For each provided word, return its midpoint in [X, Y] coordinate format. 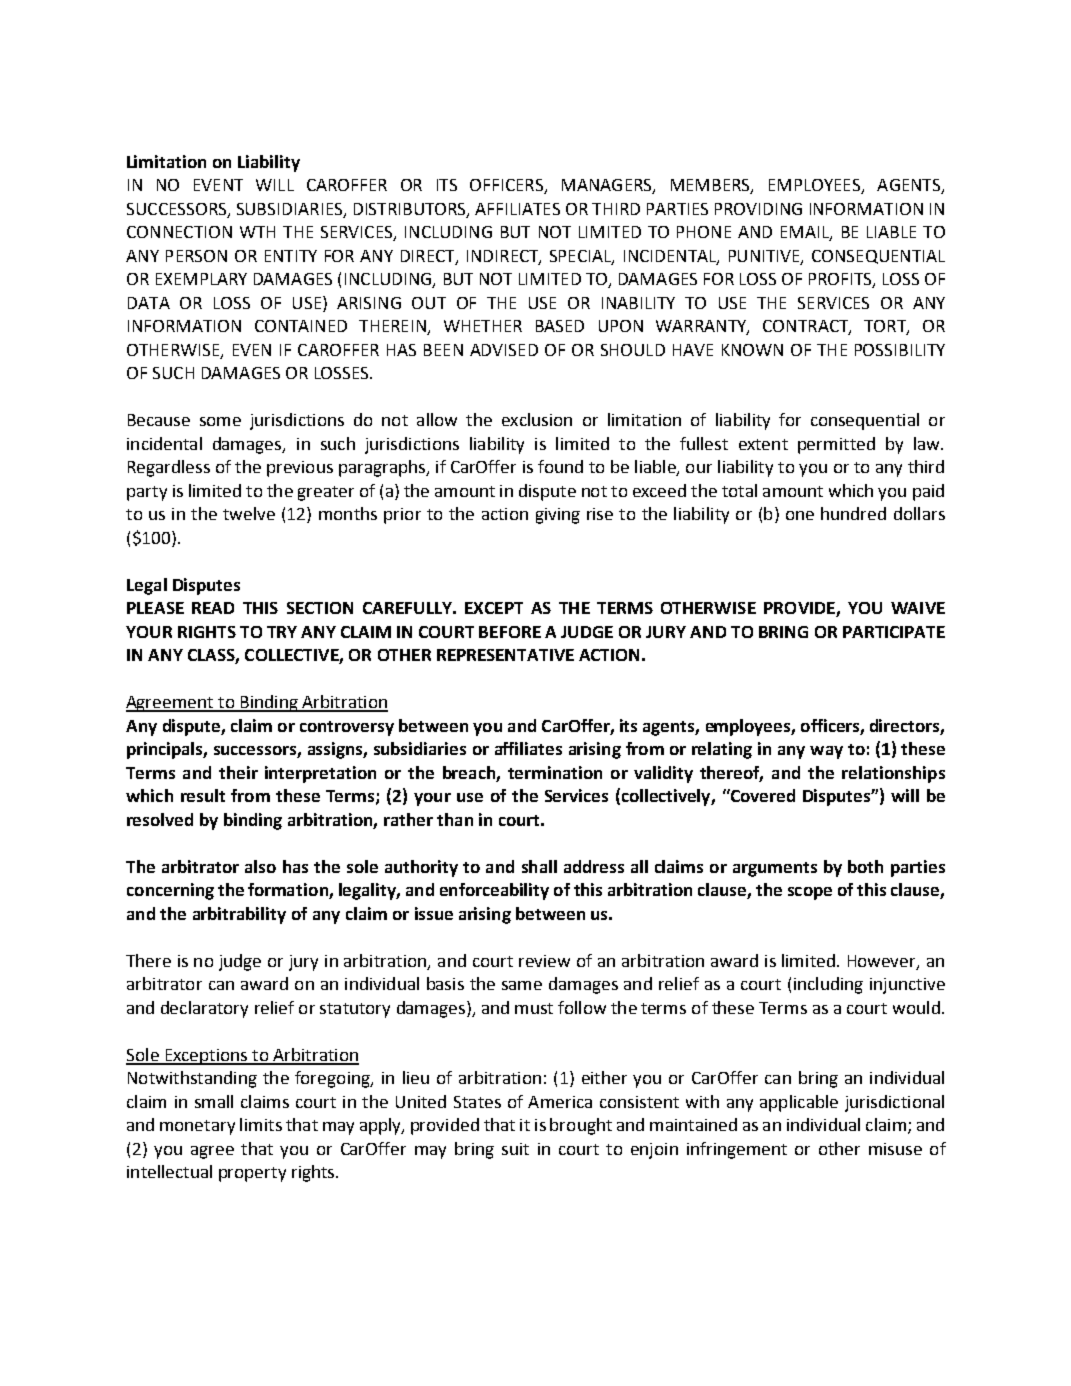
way [826, 752]
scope [810, 893]
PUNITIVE [765, 257]
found [560, 466]
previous [300, 469]
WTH [257, 232]
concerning [170, 891]
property [252, 1174]
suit [515, 1149]
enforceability [494, 891]
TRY [282, 632]
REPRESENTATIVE [505, 655]
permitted [836, 445]
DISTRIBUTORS [411, 210]
